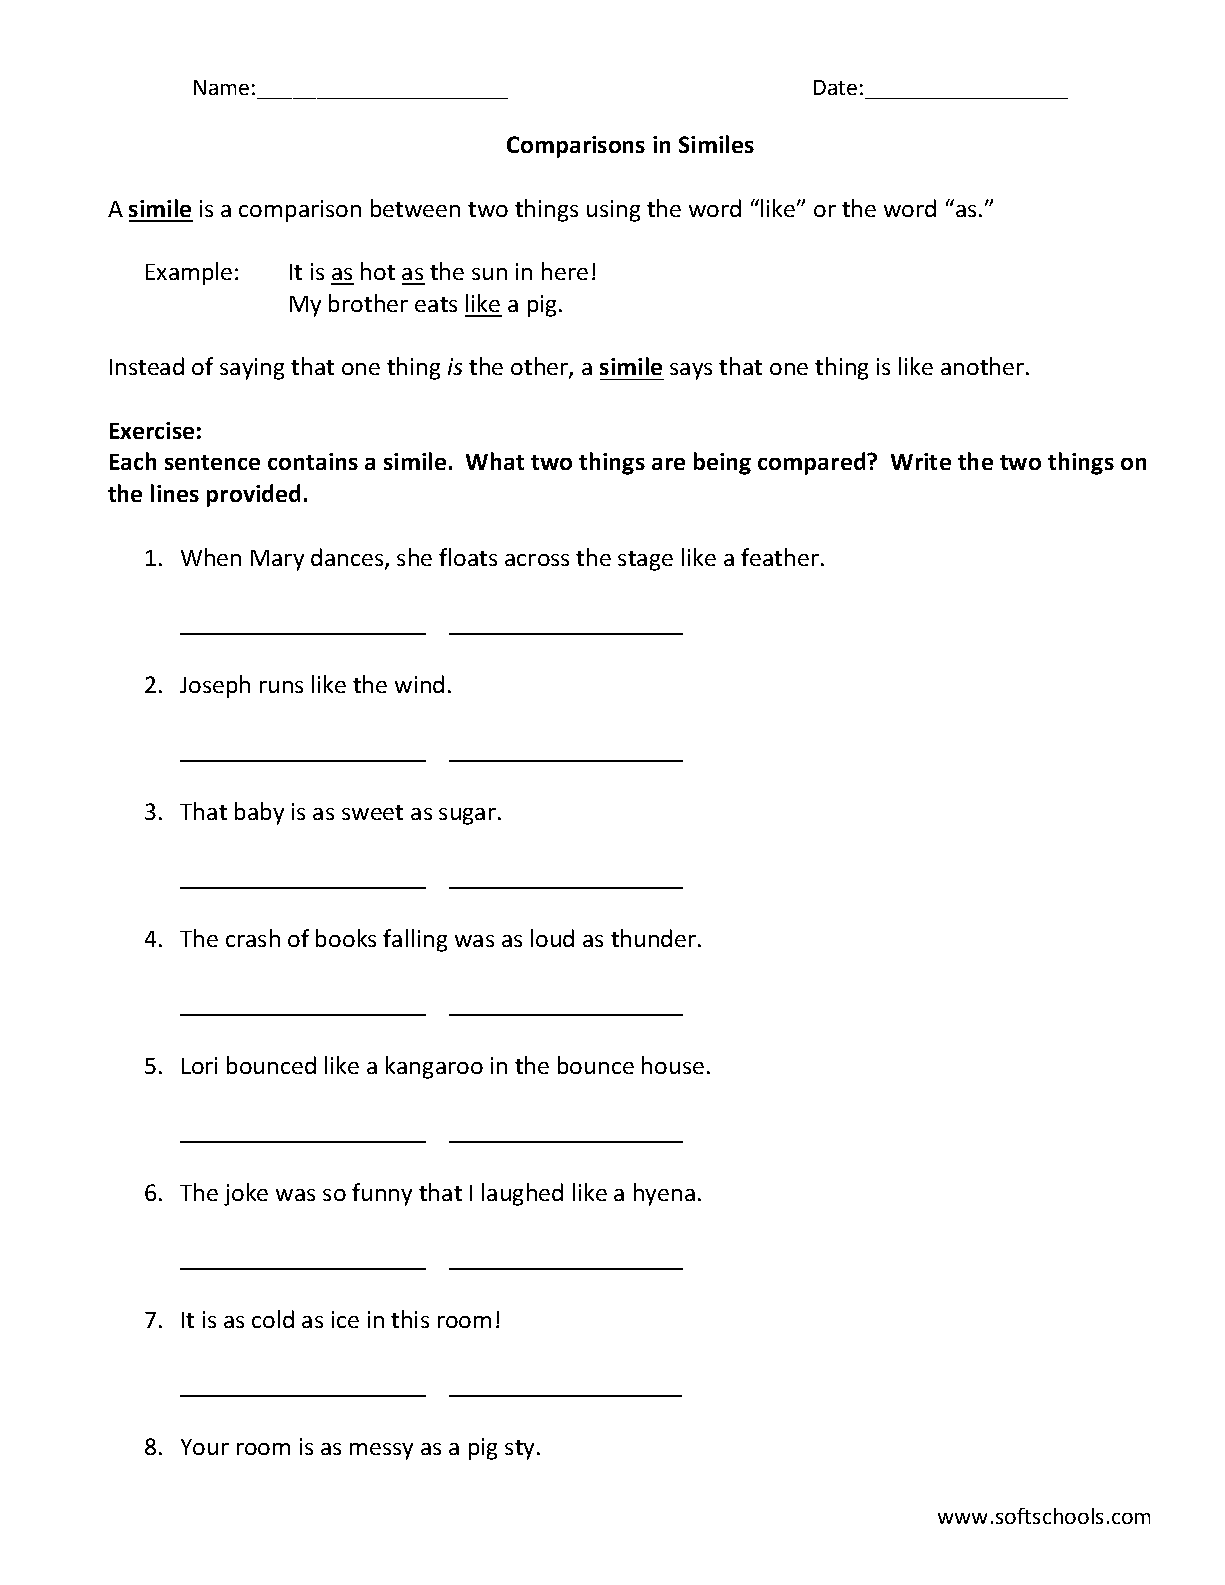 Image resolution: width=1225 pixels, height=1585 pixels. Describe the element at coordinates (519, 1450) in the image. I see `sty` at that location.
